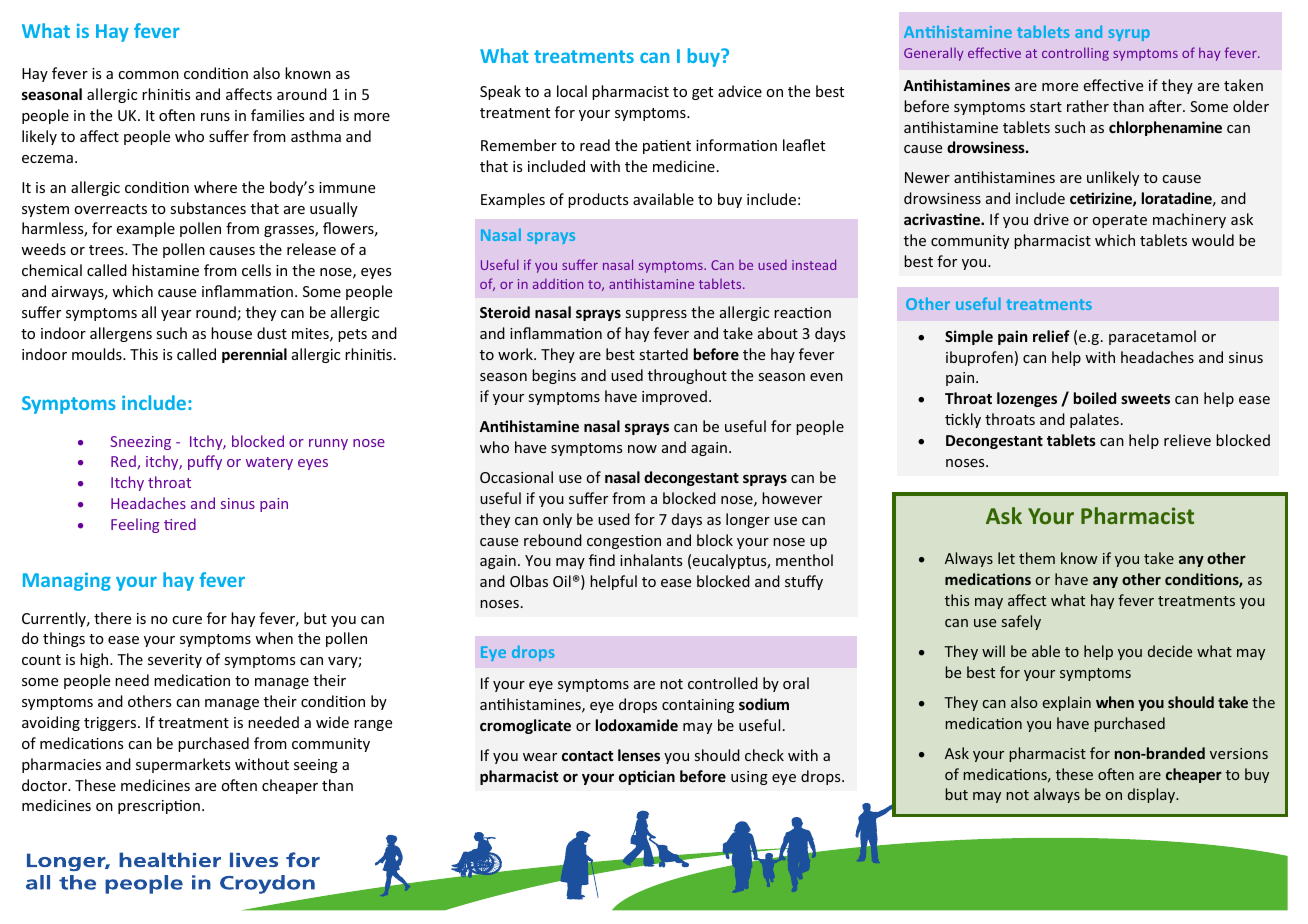  Describe the element at coordinates (140, 443) in the document. I see `Sneezing` at that location.
